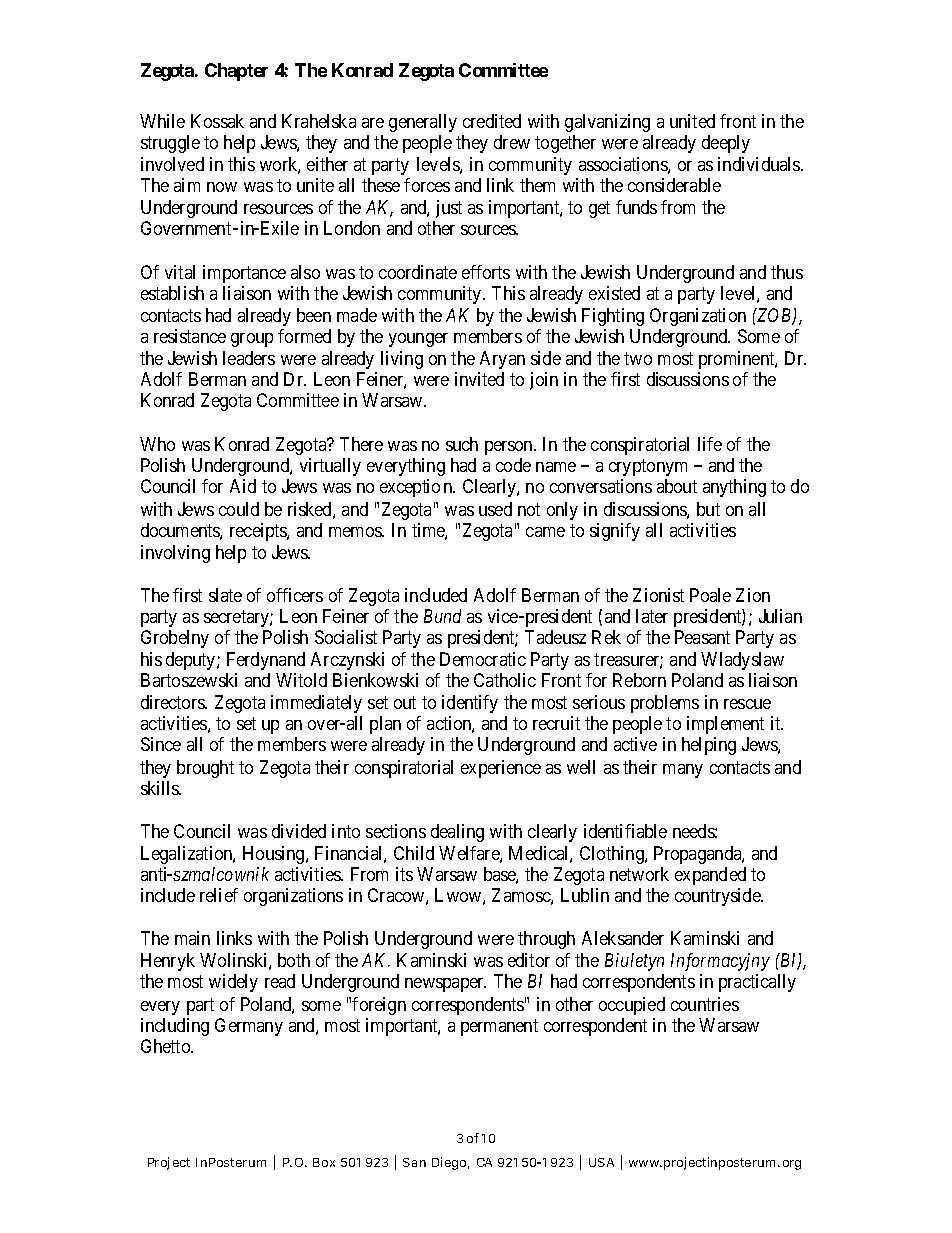 The image size is (952, 1233). I want to click on slate, so click(225, 595).
